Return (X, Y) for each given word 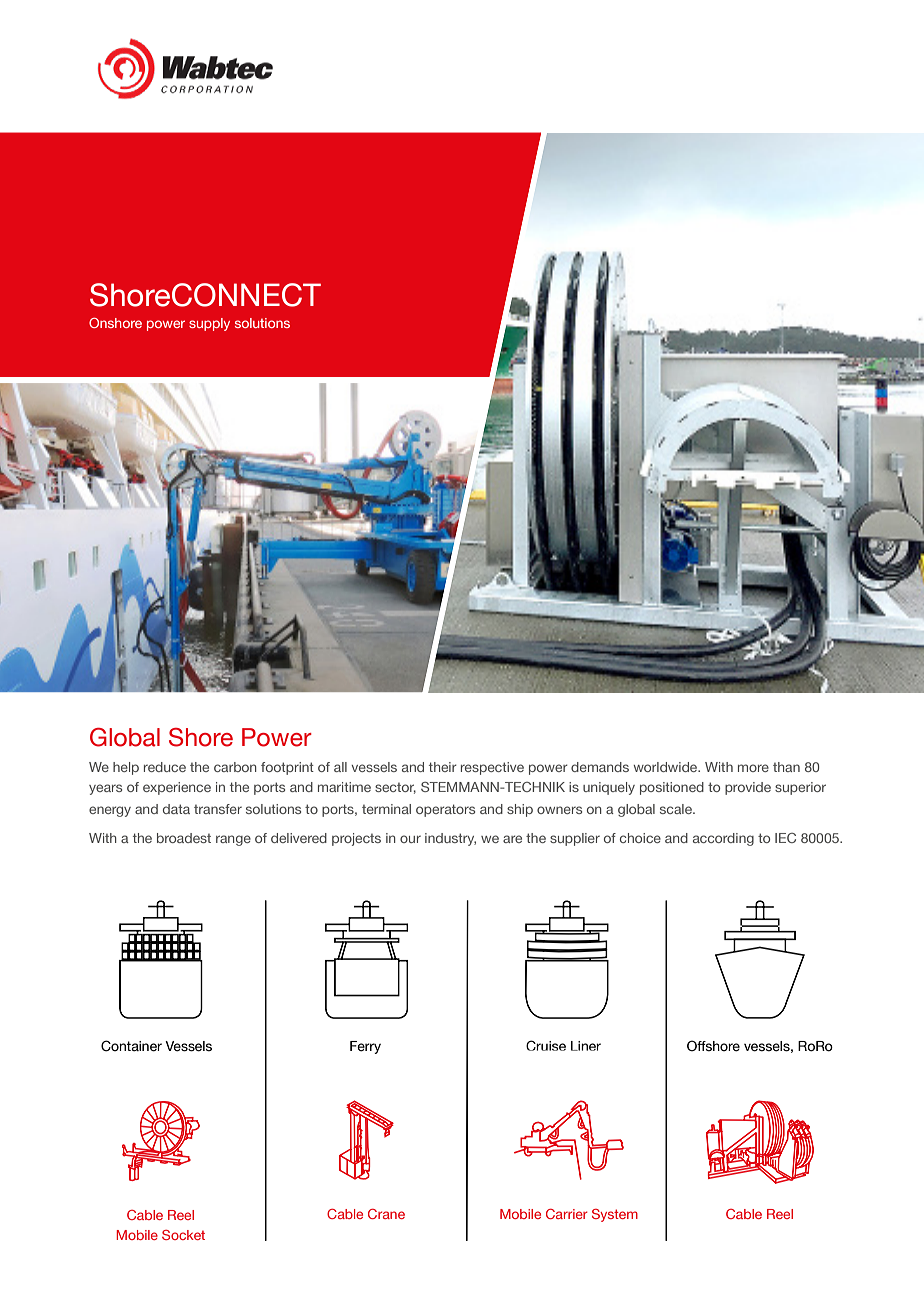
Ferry (365, 1047)
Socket (183, 1235)
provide (748, 788)
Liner (586, 1046)
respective (492, 768)
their (443, 767)
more (753, 768)
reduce (165, 767)
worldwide (666, 767)
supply (209, 324)
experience (177, 788)
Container (131, 1046)
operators (445, 810)
